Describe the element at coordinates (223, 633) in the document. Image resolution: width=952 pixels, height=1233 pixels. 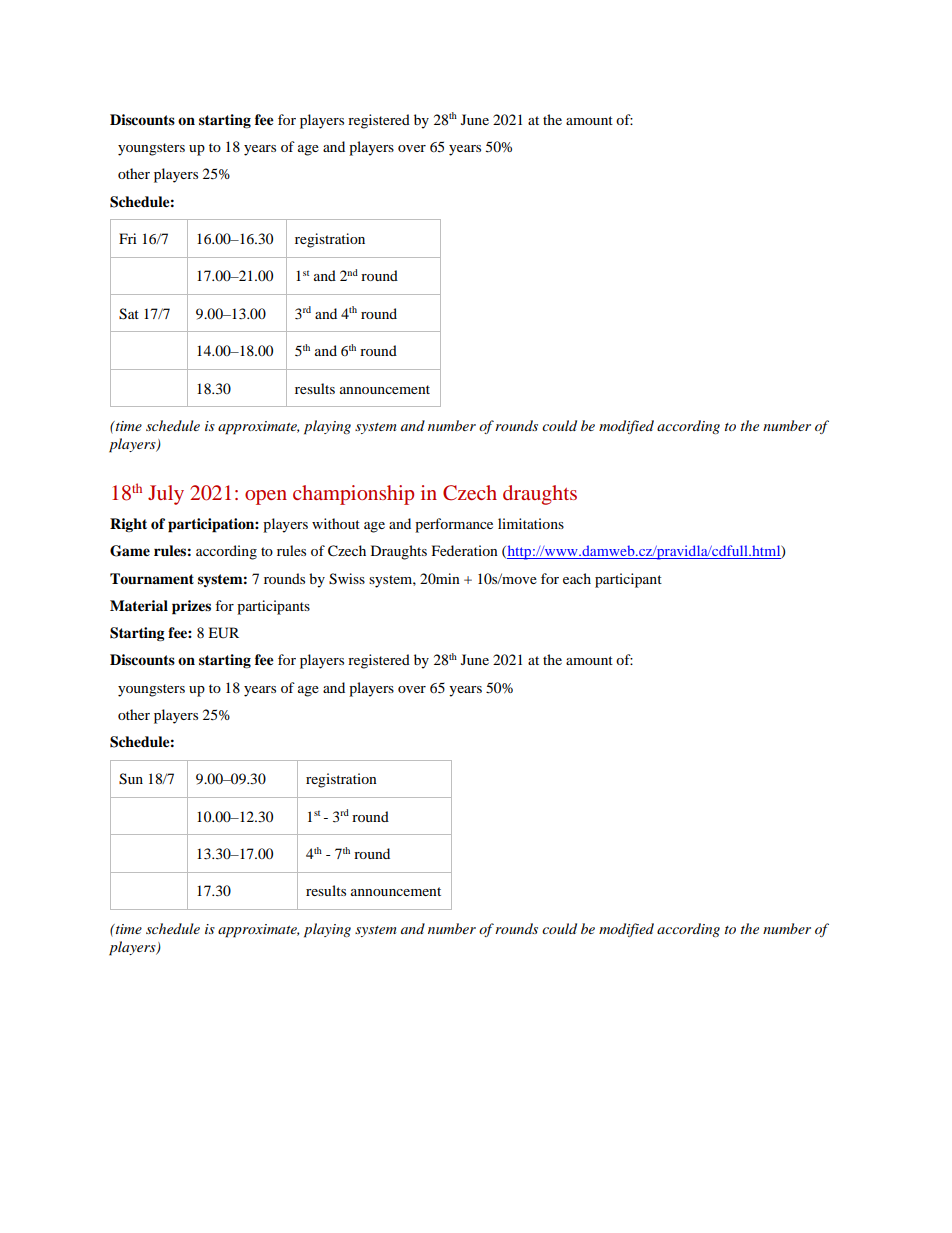
I see `EUR` at that location.
